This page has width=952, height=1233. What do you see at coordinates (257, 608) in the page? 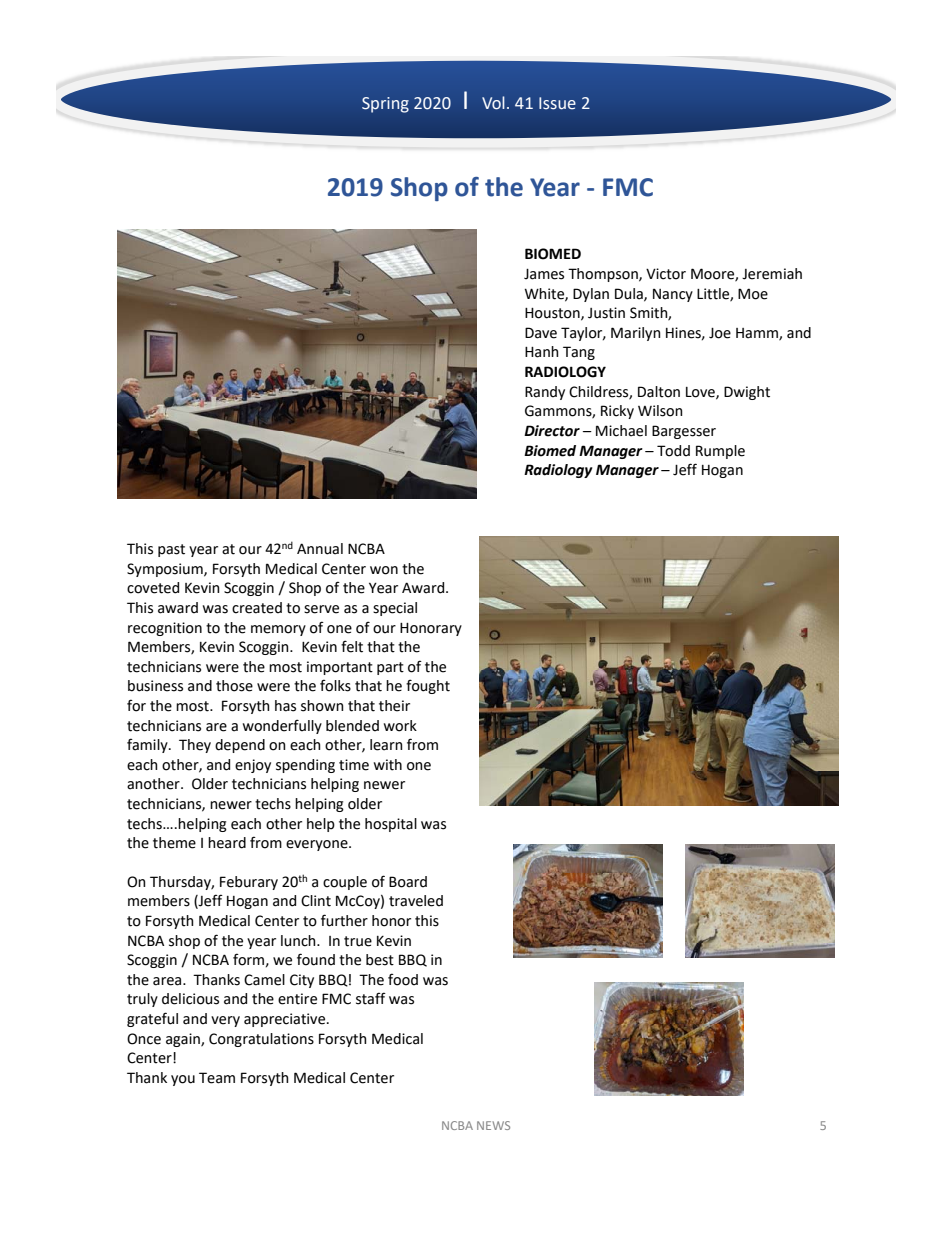
I see `created` at bounding box center [257, 608].
